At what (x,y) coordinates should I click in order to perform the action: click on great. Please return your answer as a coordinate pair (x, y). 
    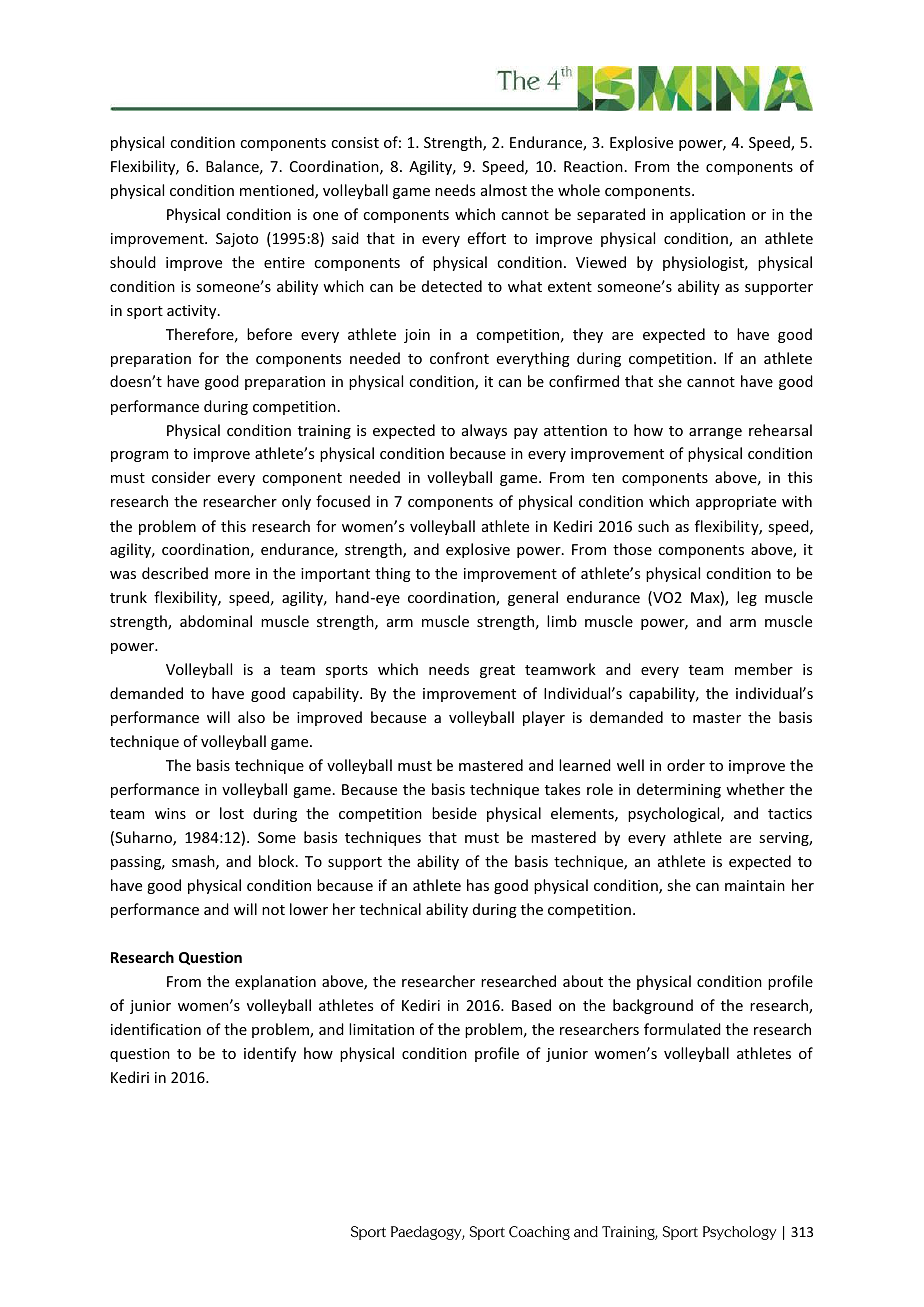
    Looking at the image, I should click on (497, 671).
